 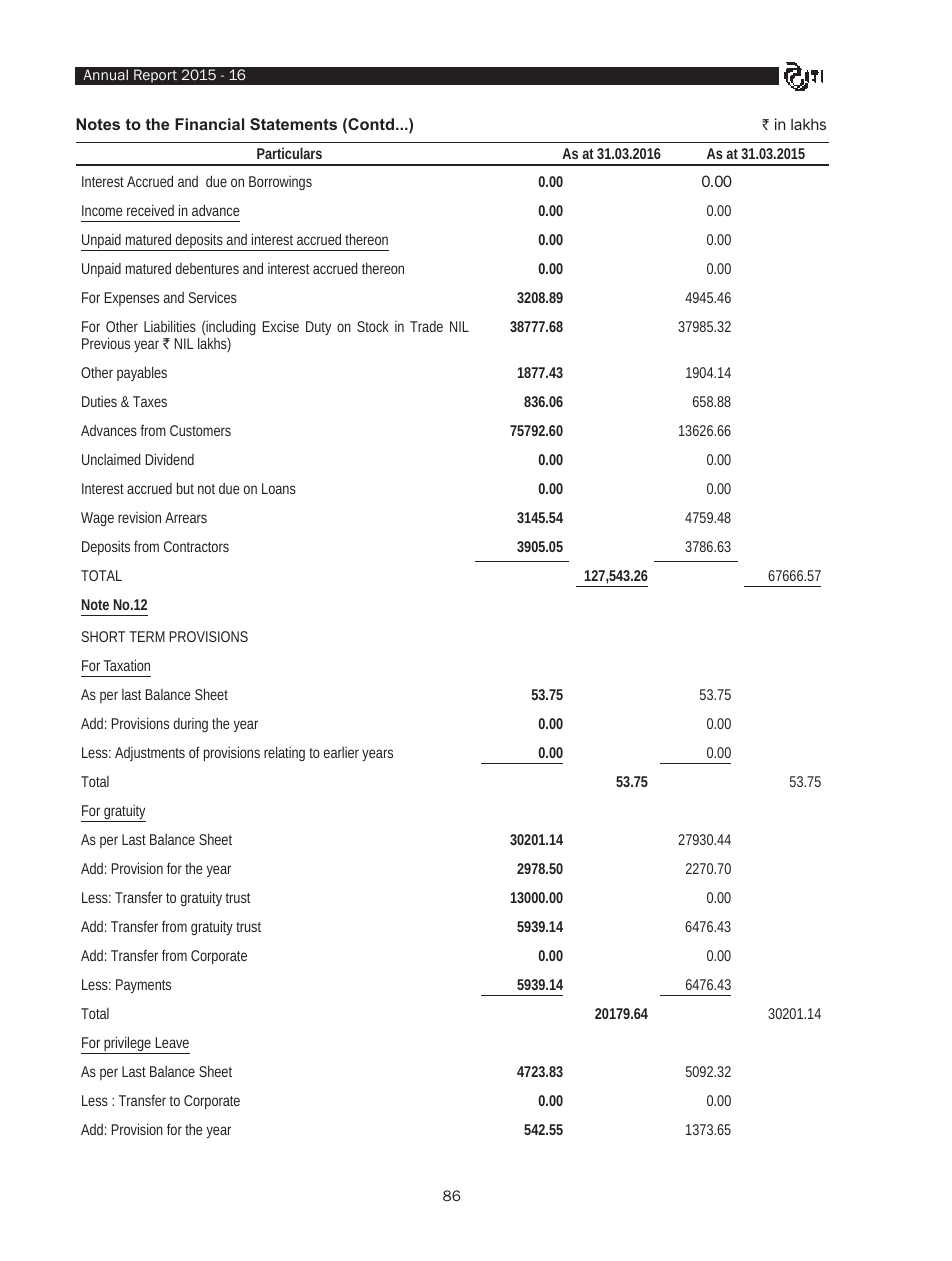 I want to click on Loans, so click(x=279, y=488).
